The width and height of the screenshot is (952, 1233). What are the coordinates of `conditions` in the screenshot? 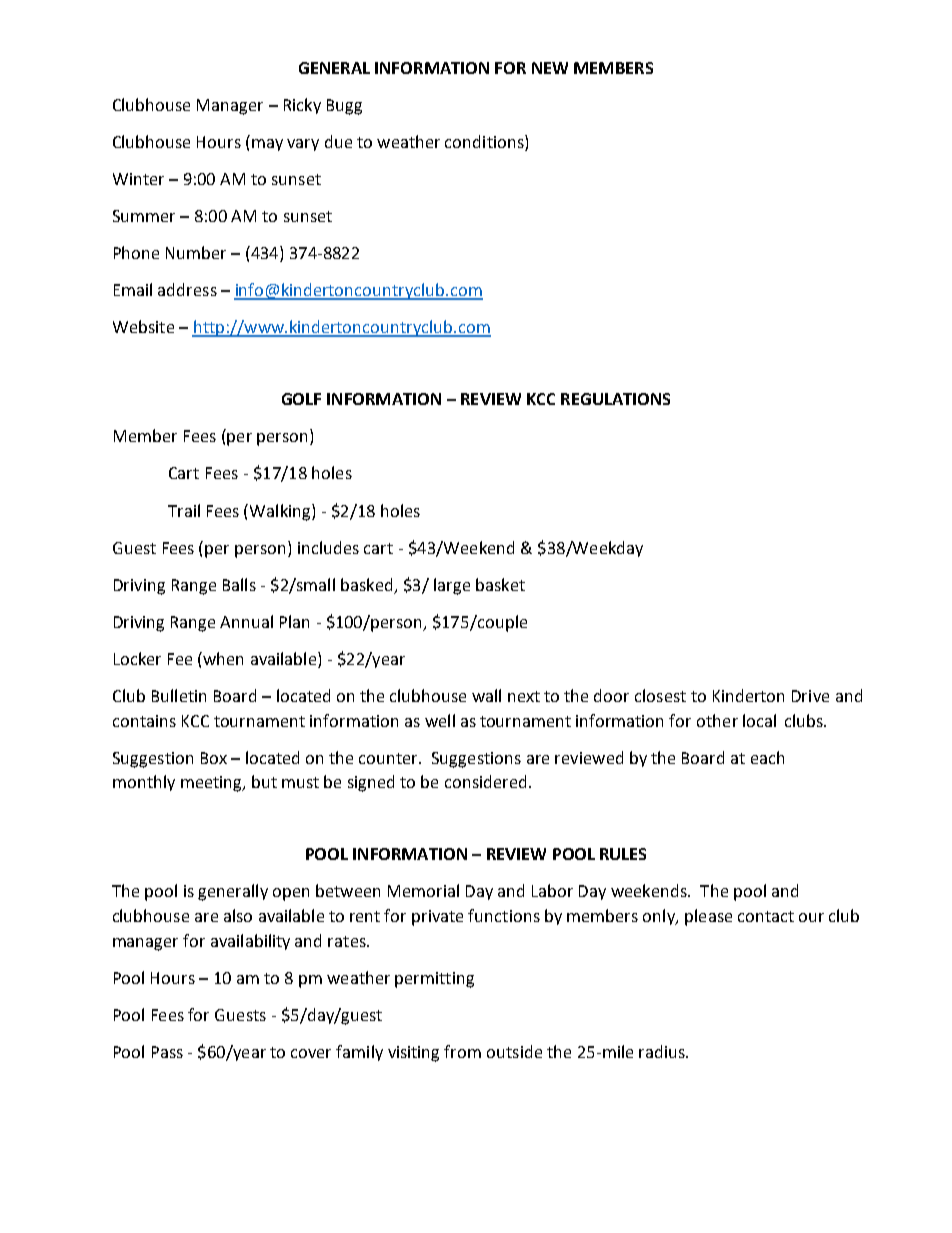 It's located at (485, 143).
